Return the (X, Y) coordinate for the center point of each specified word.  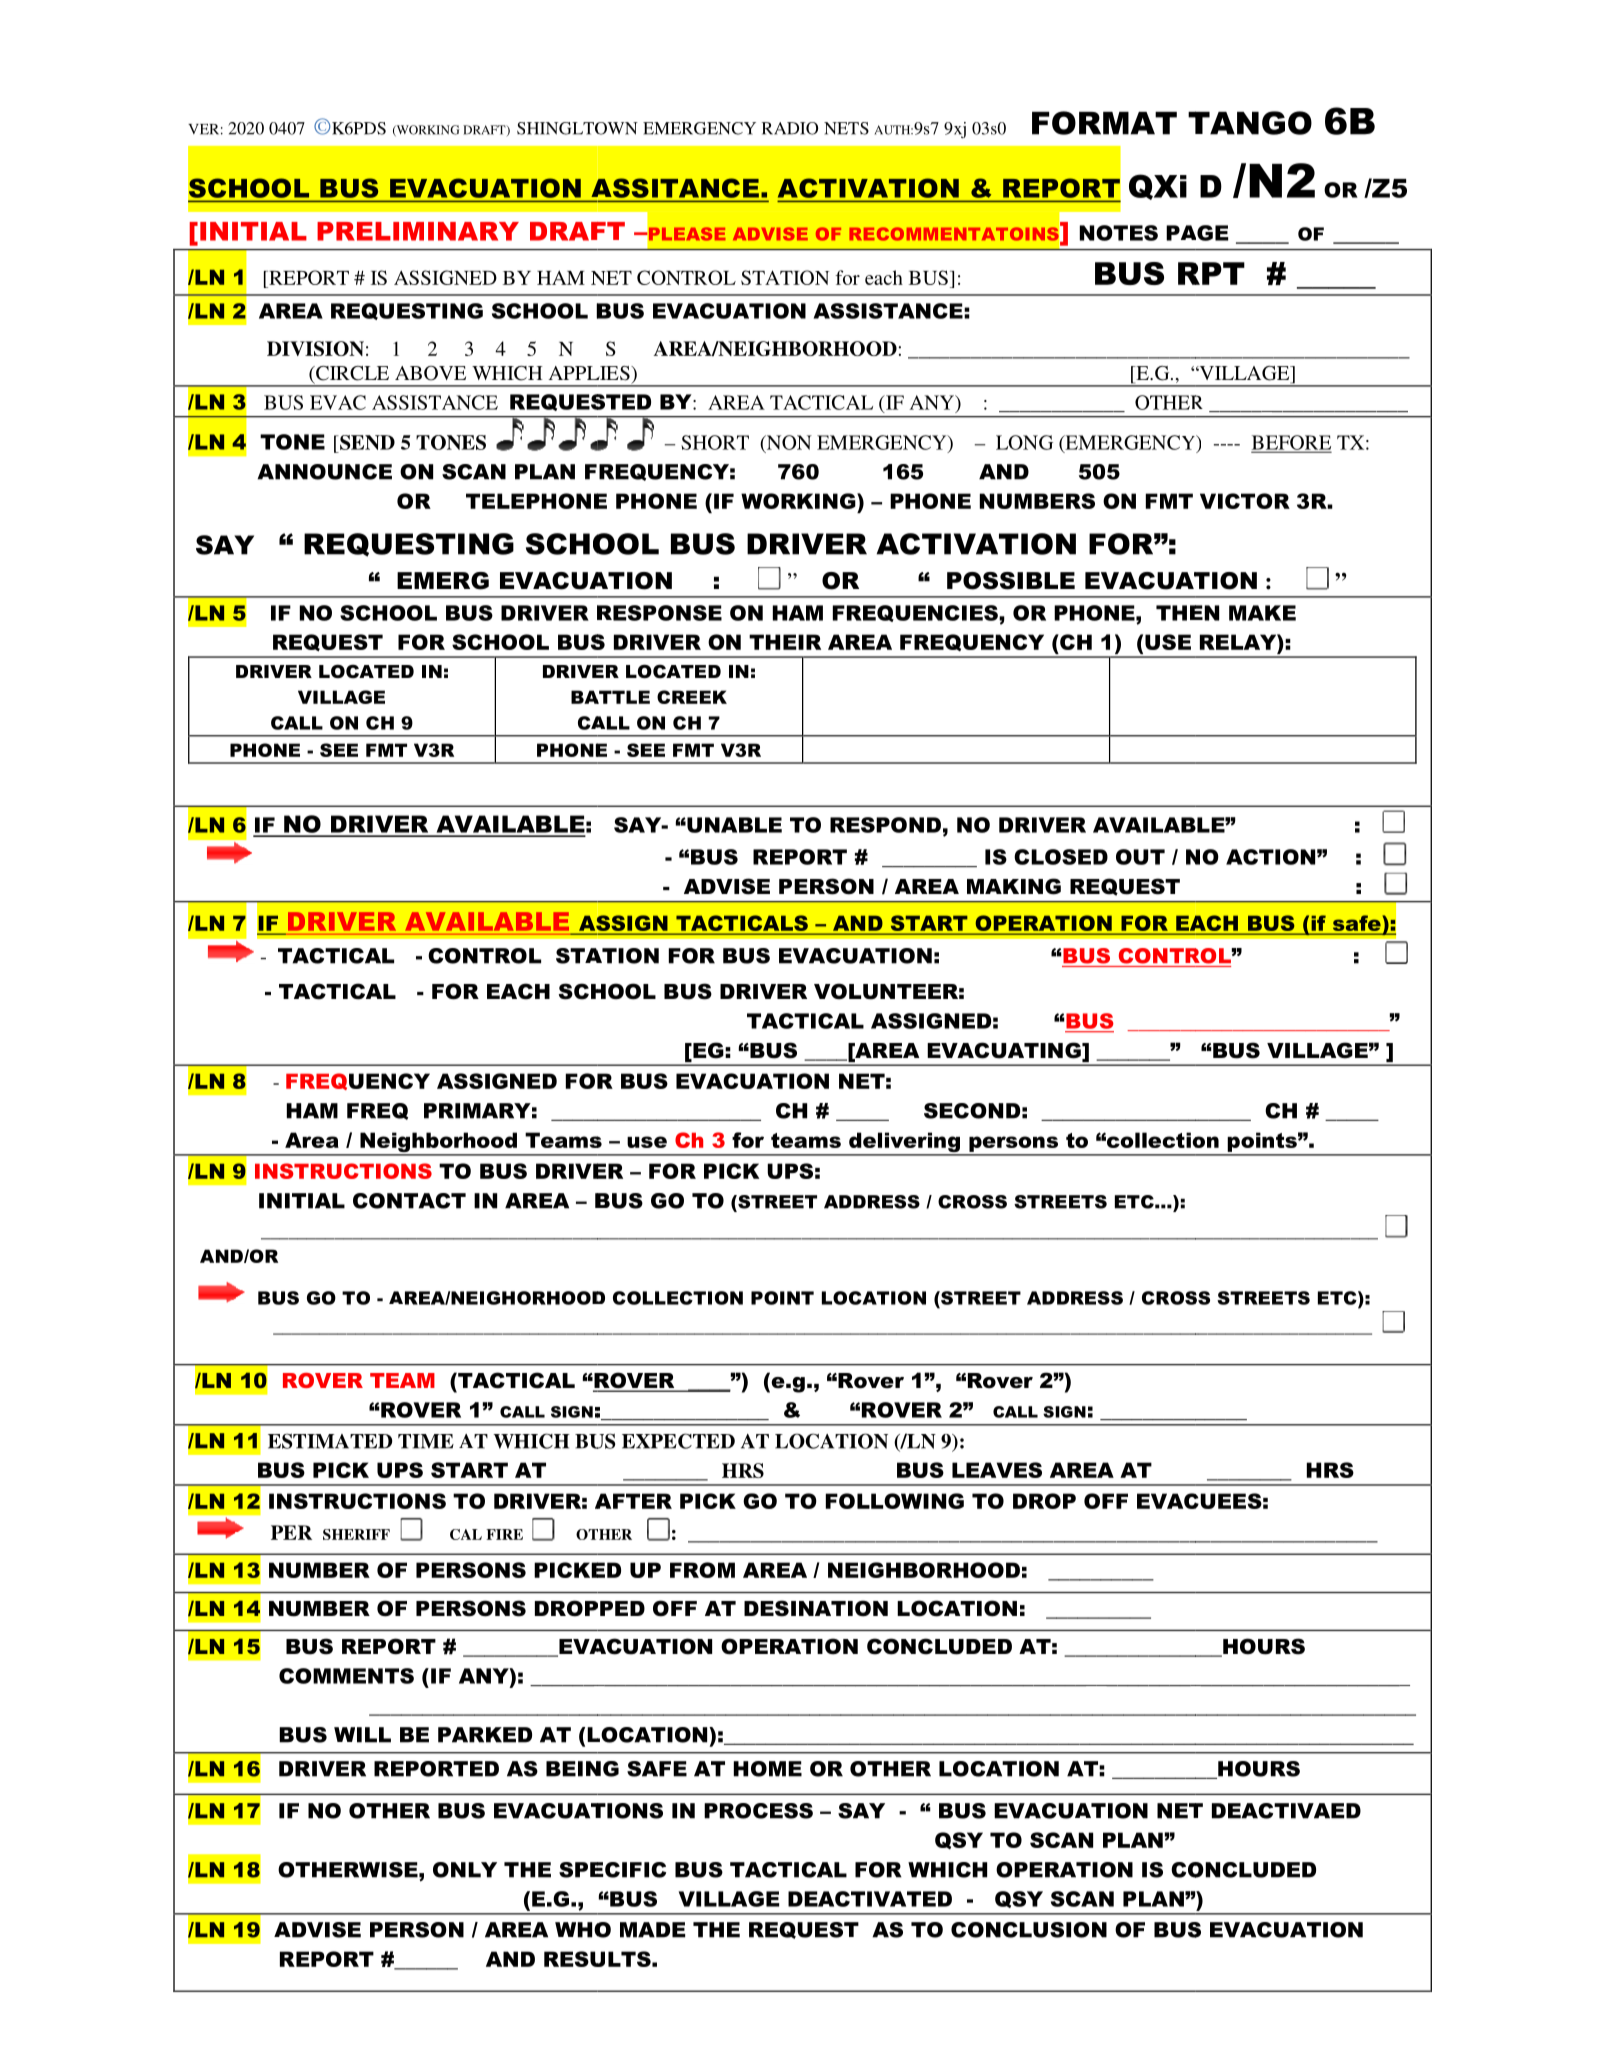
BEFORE (1291, 443)
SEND (366, 442)
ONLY (465, 1870)
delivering (904, 1143)
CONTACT (409, 1201)
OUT (1140, 857)
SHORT (715, 442)
